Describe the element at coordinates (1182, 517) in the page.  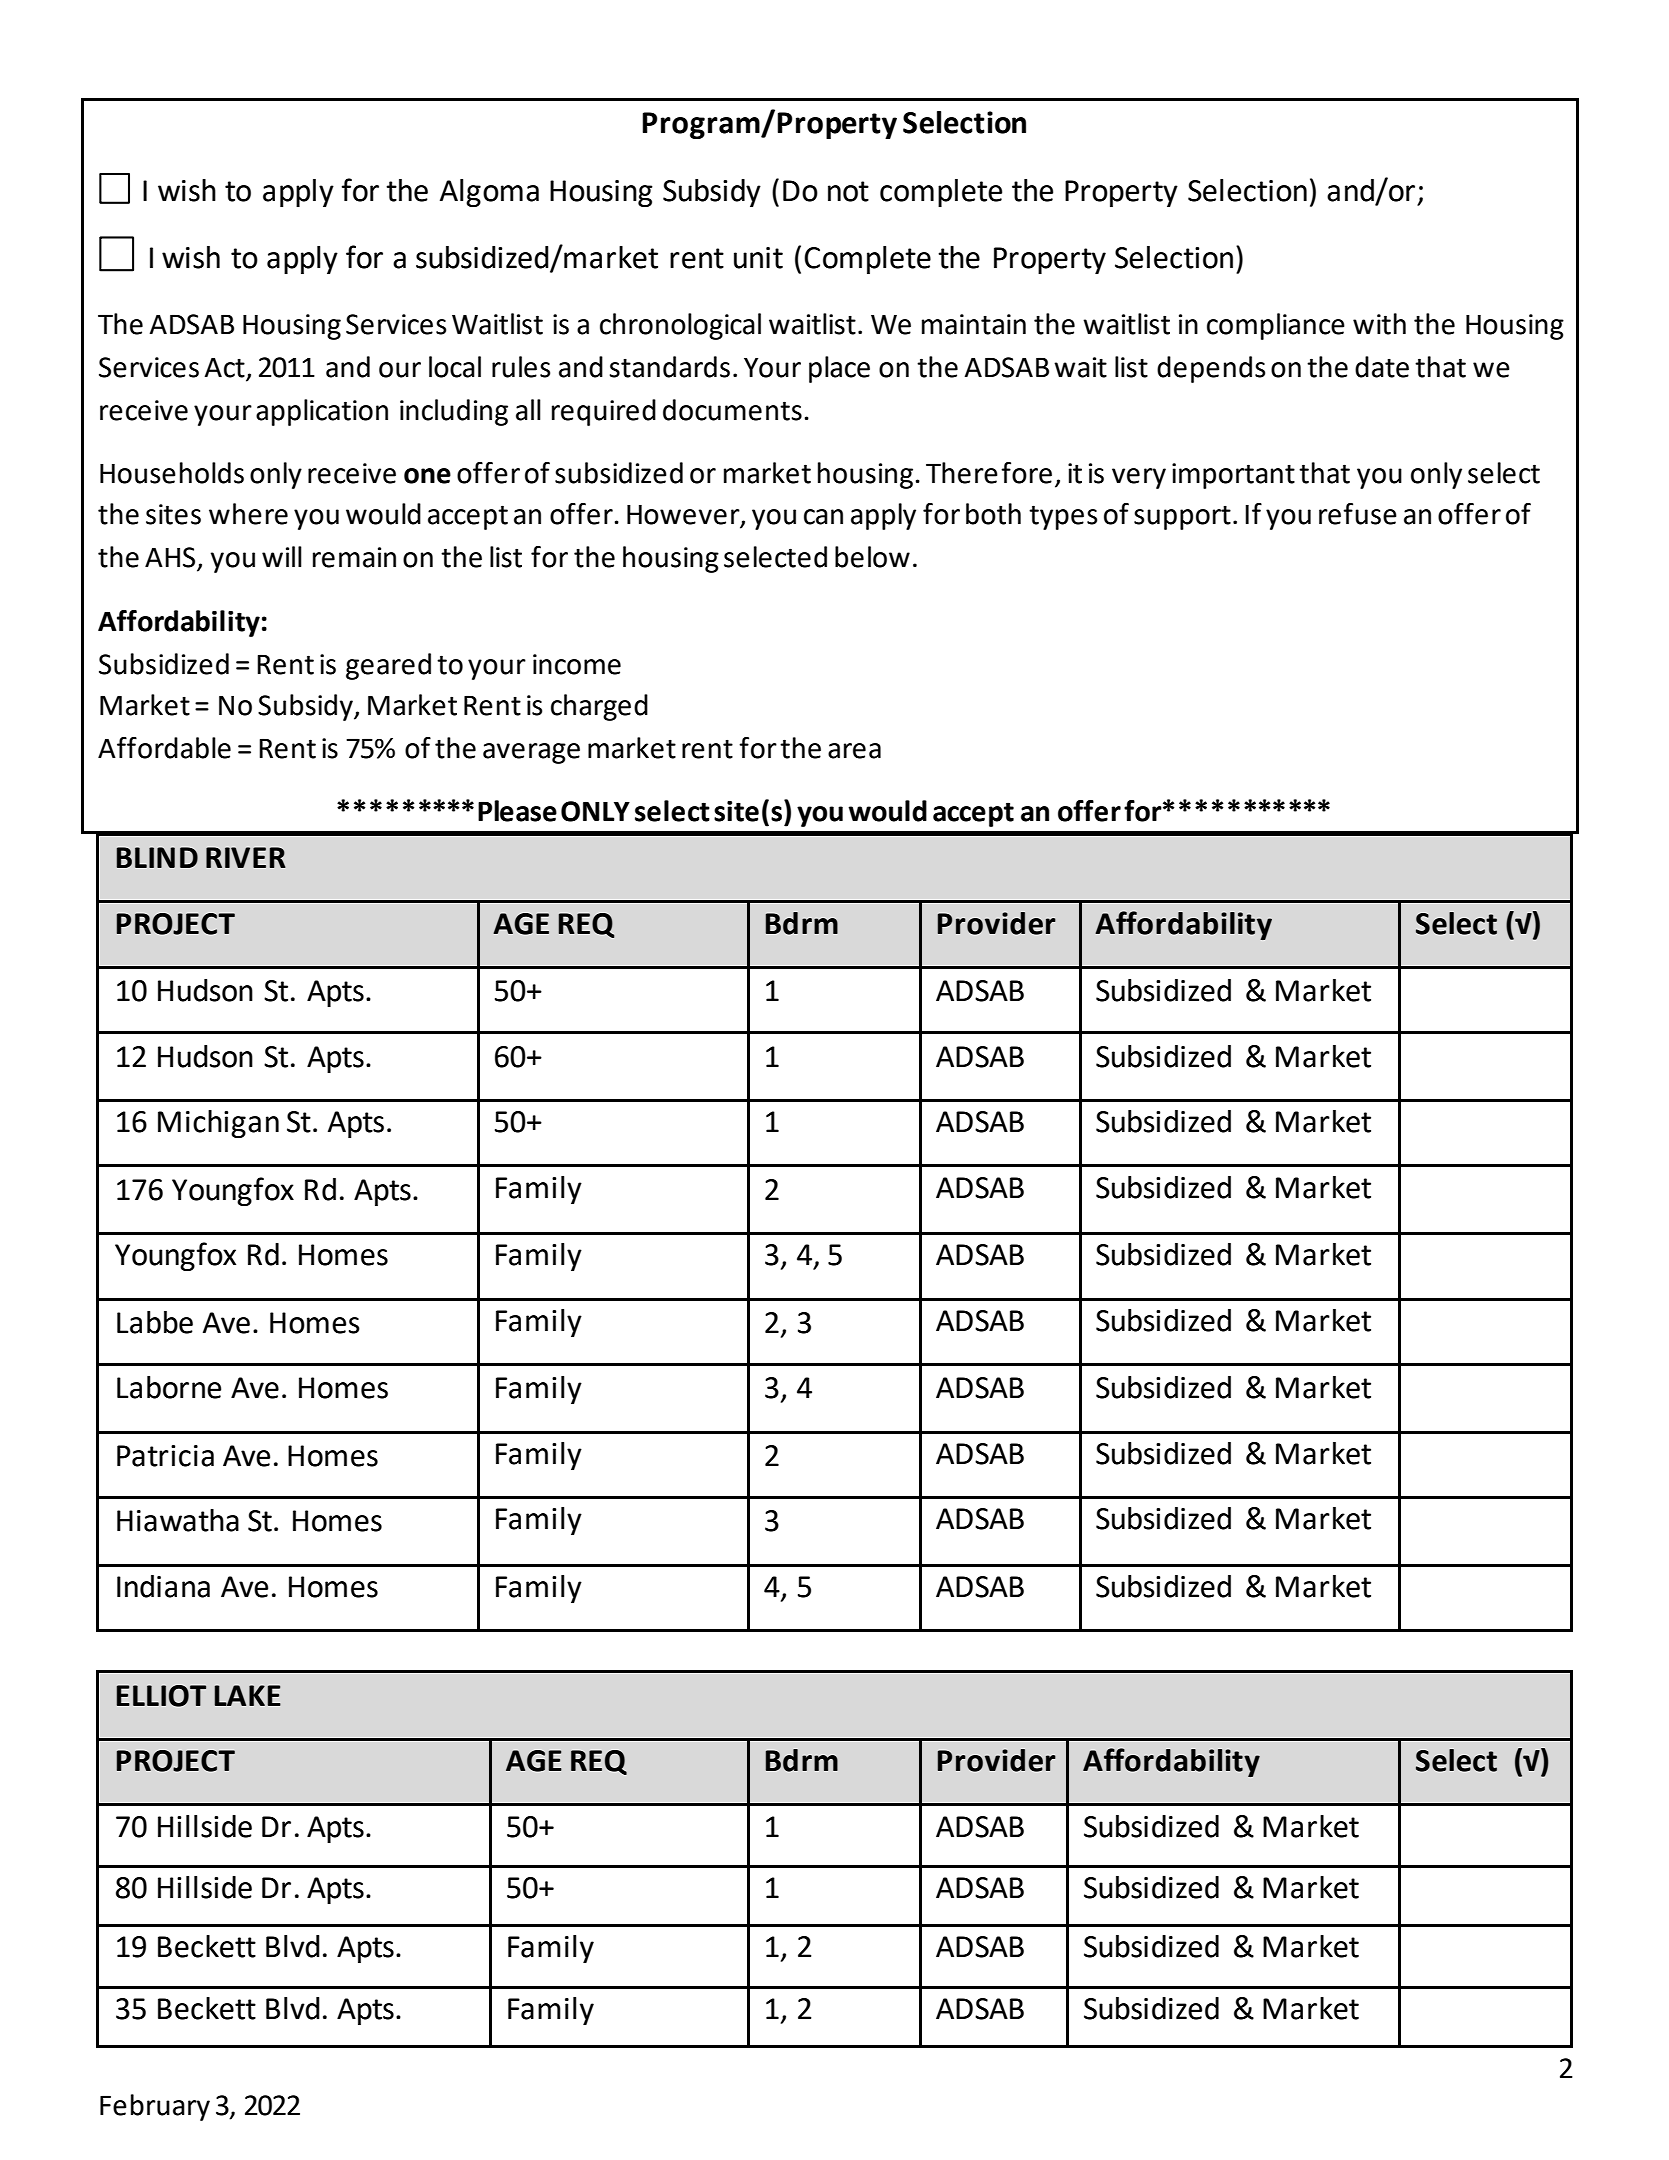
I see `support` at that location.
